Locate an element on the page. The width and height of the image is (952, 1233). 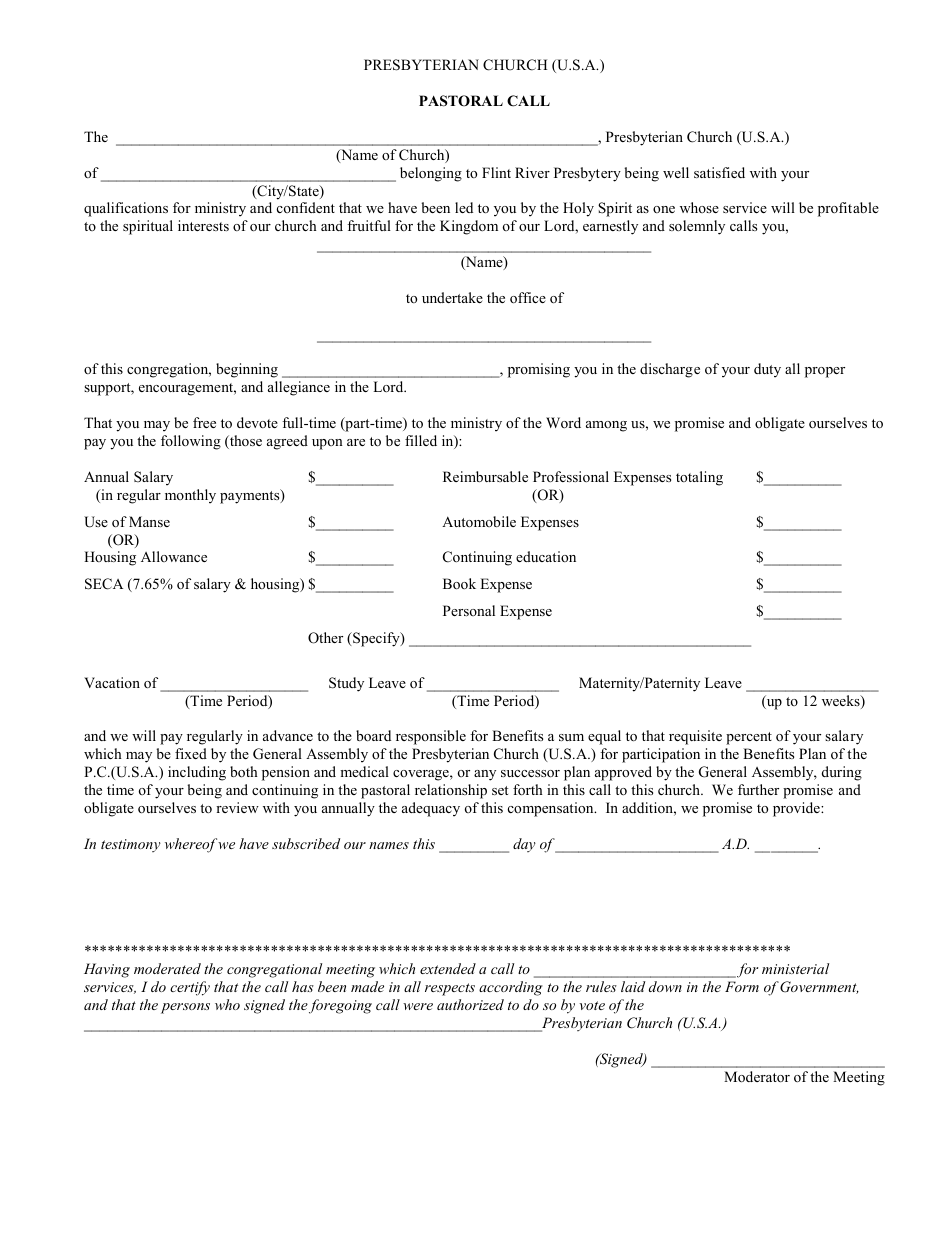
interests is located at coordinates (203, 225).
